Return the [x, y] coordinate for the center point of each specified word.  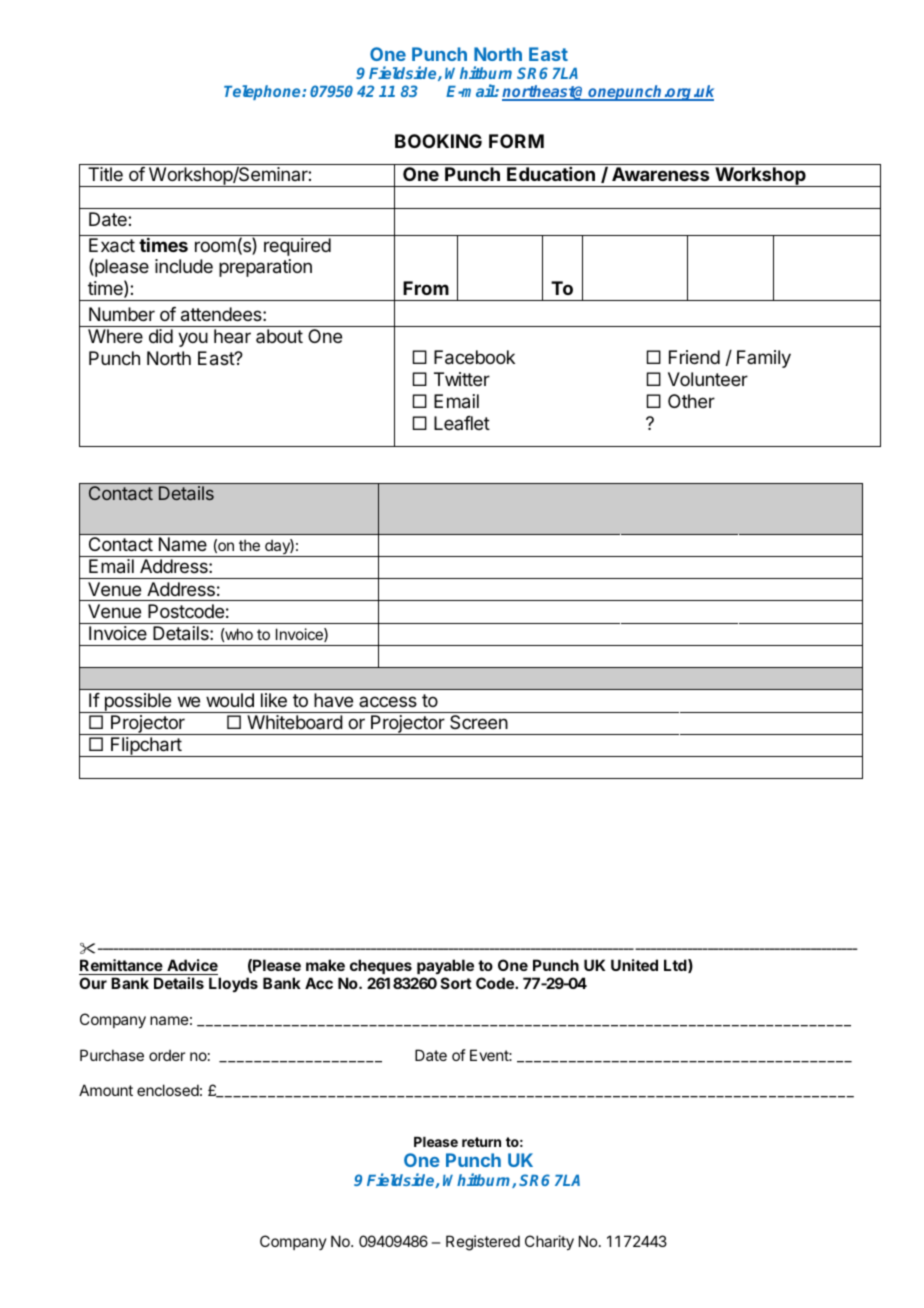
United [634, 965]
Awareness [660, 174]
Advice [191, 967]
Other [691, 401]
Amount [106, 1090]
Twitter [462, 379]
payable [444, 968]
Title [105, 174]
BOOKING [438, 141]
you [193, 339]
